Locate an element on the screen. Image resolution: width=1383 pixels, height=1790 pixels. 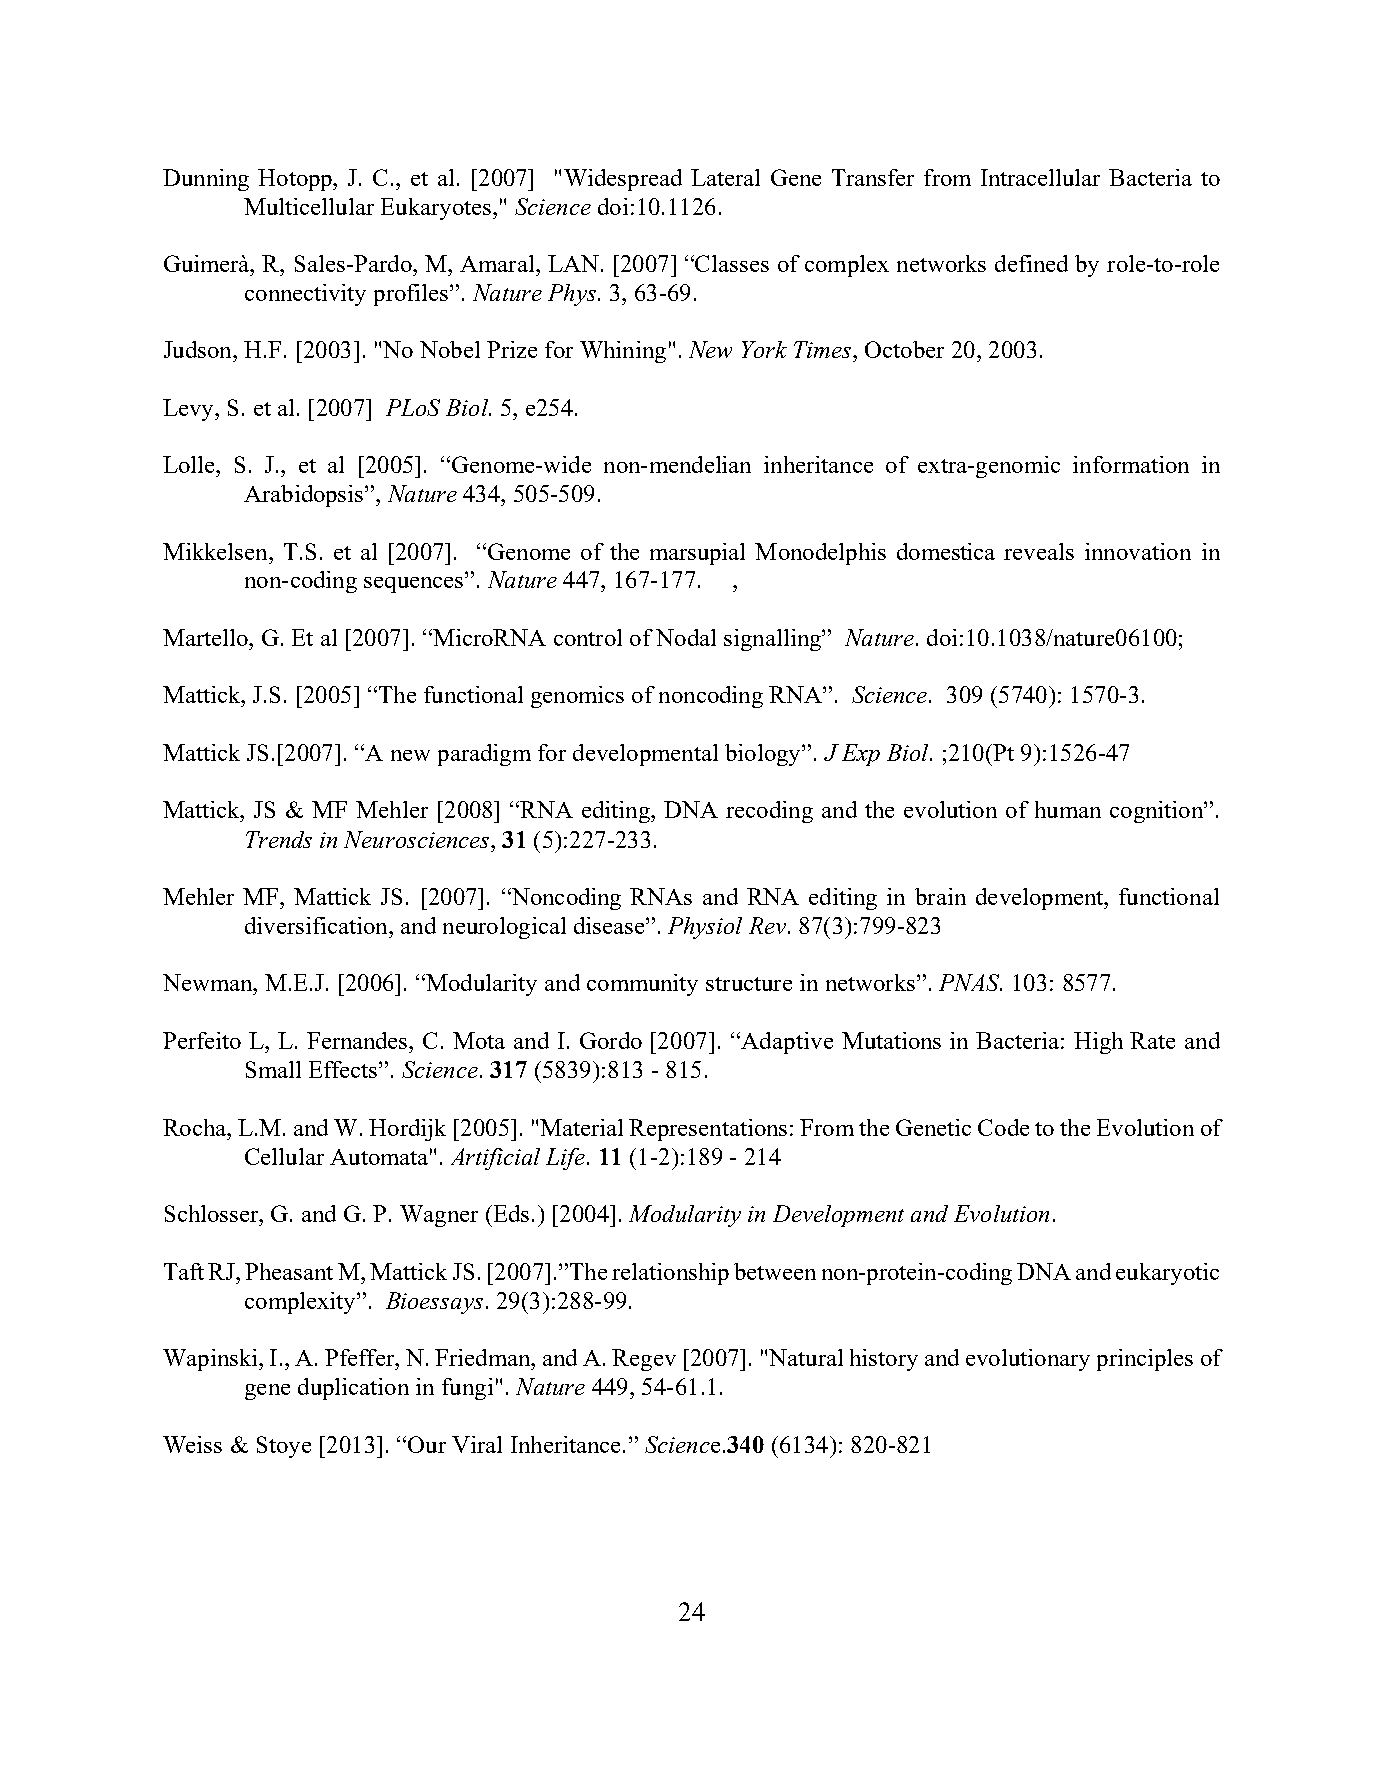
Trends is located at coordinates (279, 839).
